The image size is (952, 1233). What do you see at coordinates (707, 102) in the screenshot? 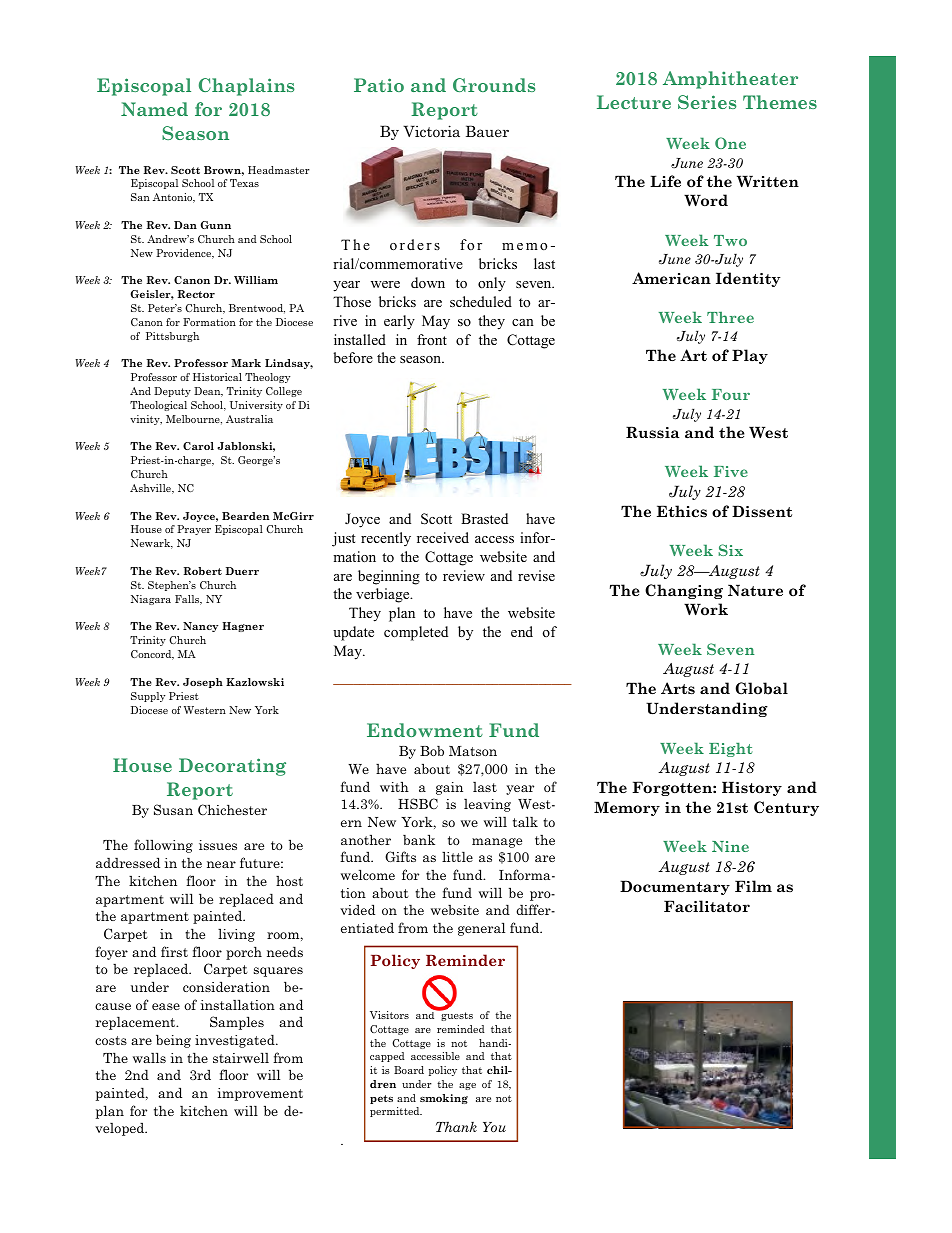
I see `Series` at bounding box center [707, 102].
